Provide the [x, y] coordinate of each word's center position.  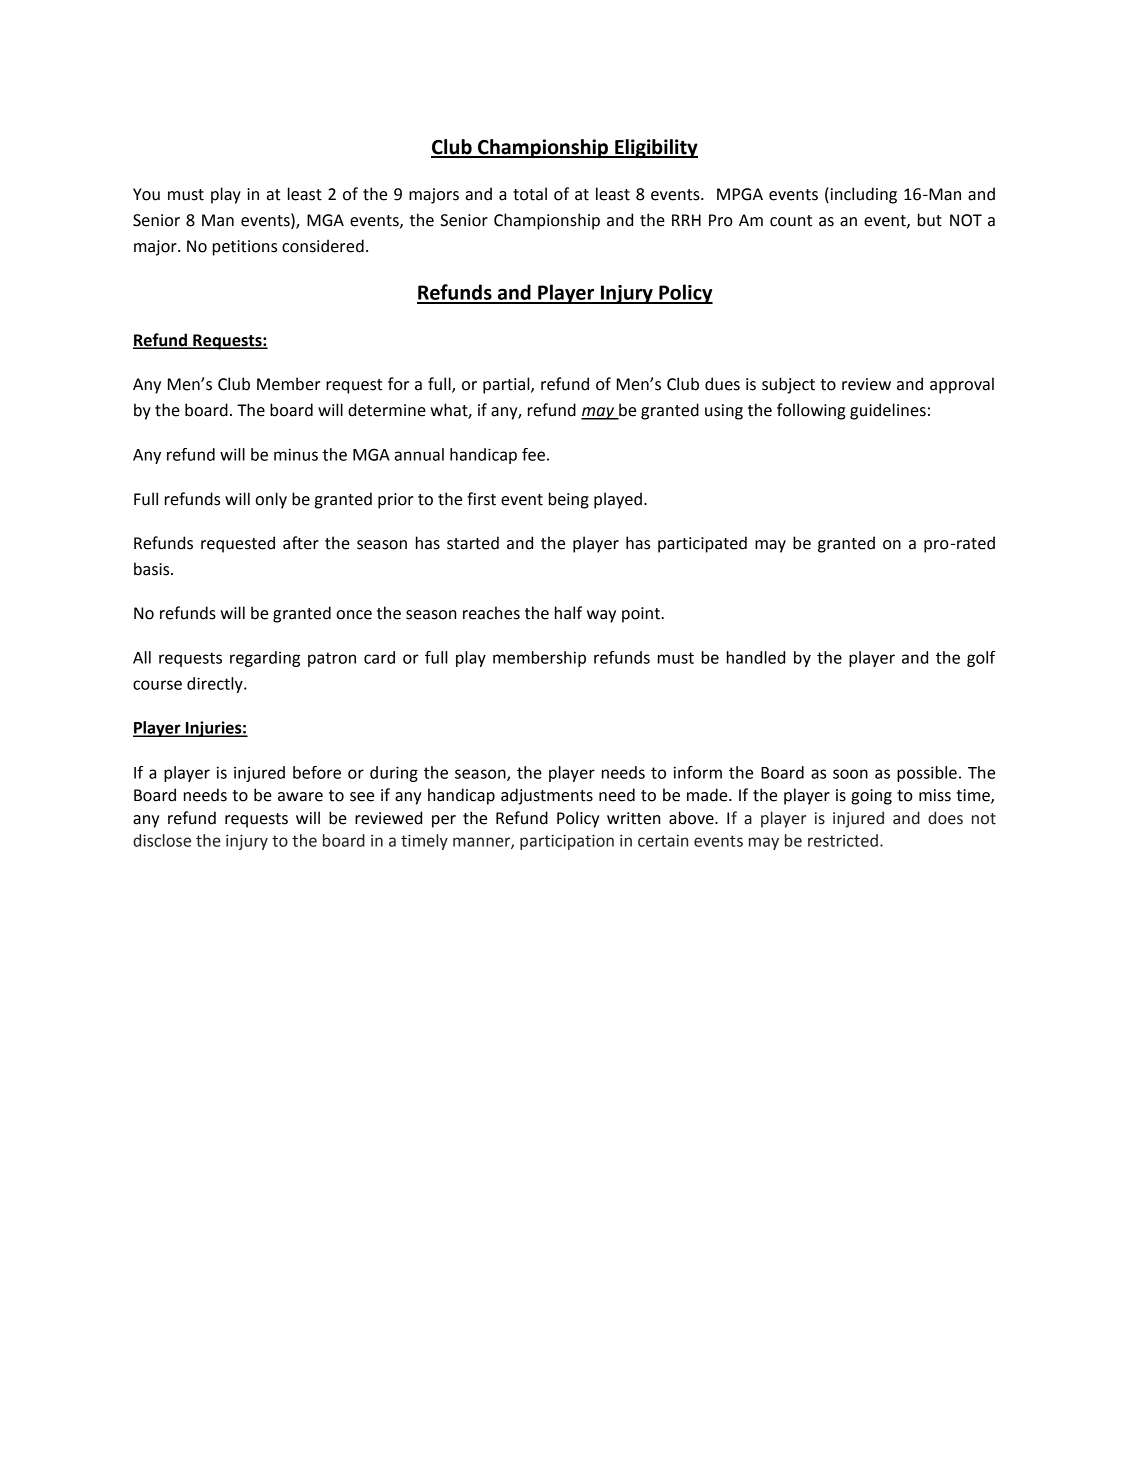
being [569, 500]
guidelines [888, 411]
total [530, 194]
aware [300, 797]
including [862, 195]
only [271, 500]
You [146, 194]
